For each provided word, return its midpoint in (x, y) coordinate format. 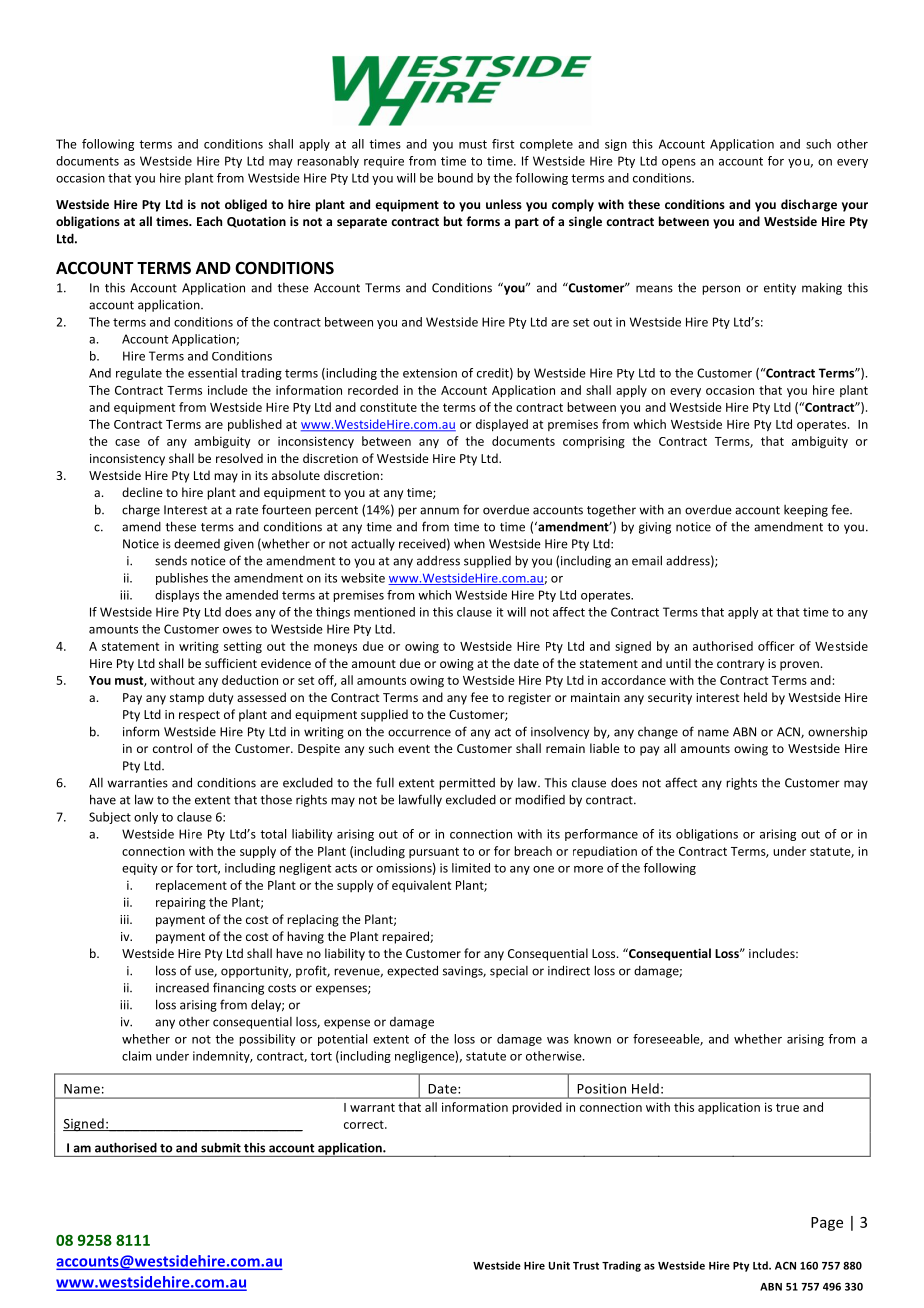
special (509, 972)
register (529, 699)
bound (455, 178)
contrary (740, 665)
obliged (246, 205)
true (787, 1107)
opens (679, 163)
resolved (239, 458)
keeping (806, 511)
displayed (502, 425)
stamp (187, 699)
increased (182, 988)
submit (221, 1148)
